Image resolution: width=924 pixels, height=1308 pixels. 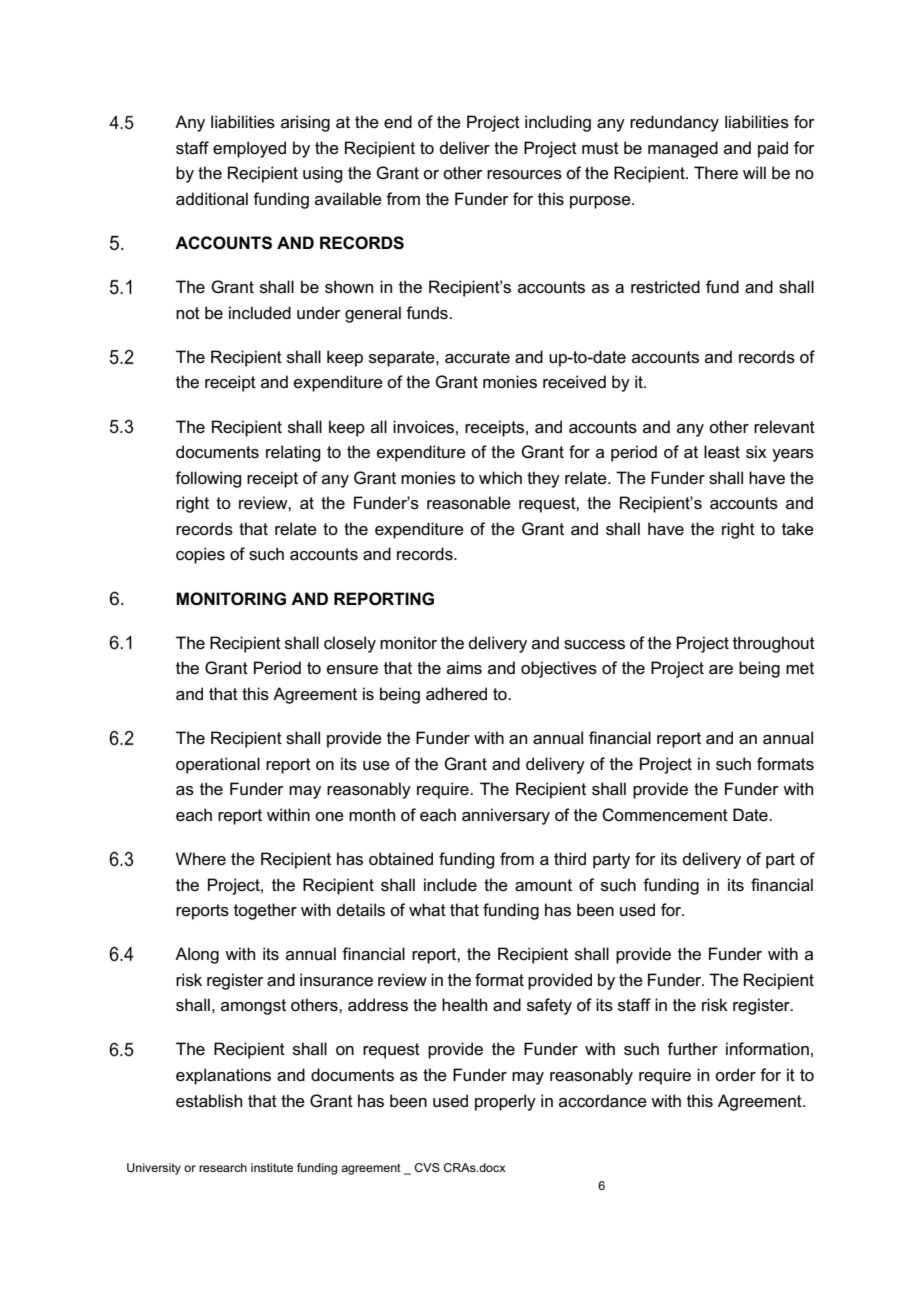 What do you see at coordinates (200, 555) in the document?
I see `copies` at bounding box center [200, 555].
